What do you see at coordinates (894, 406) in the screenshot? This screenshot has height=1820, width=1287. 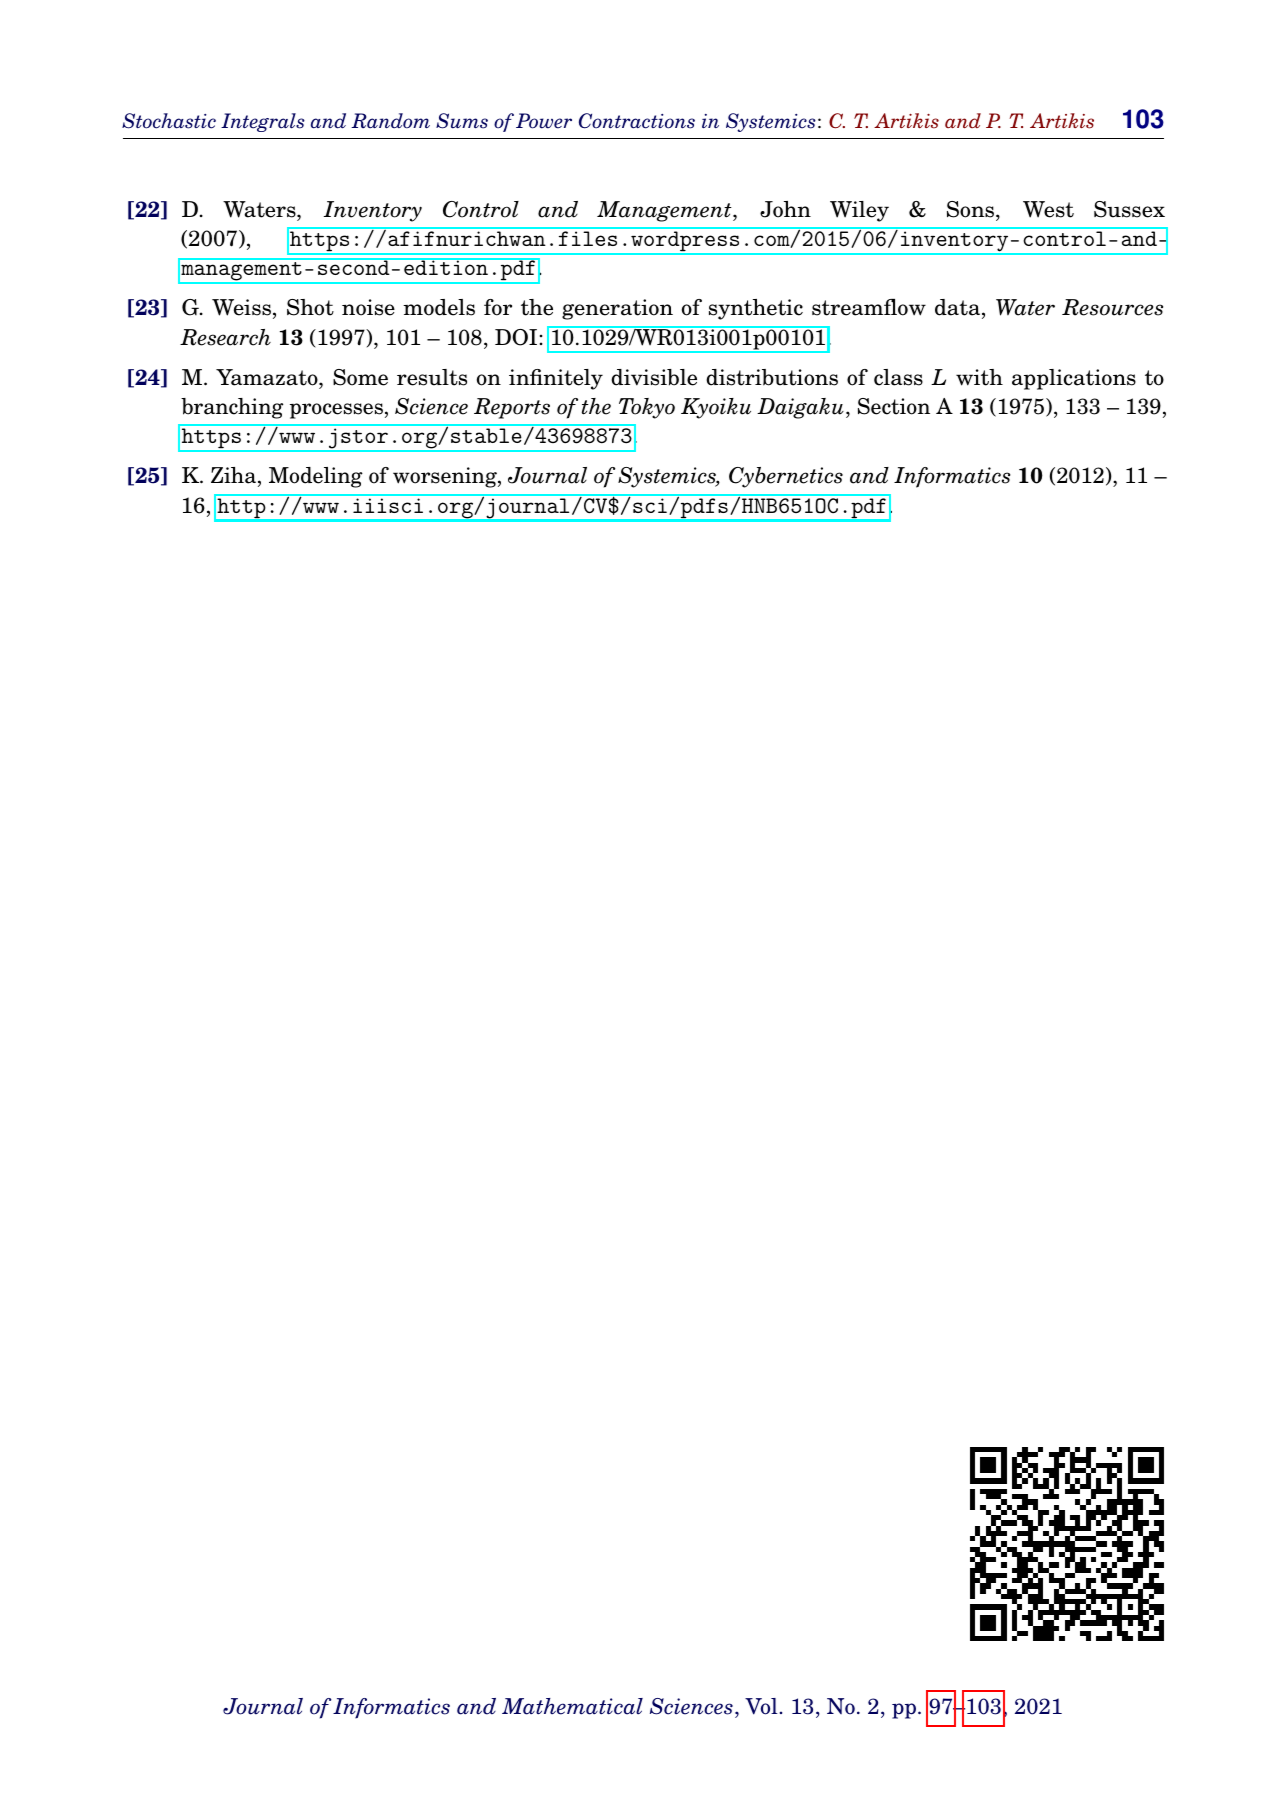 I see `Section` at bounding box center [894, 406].
